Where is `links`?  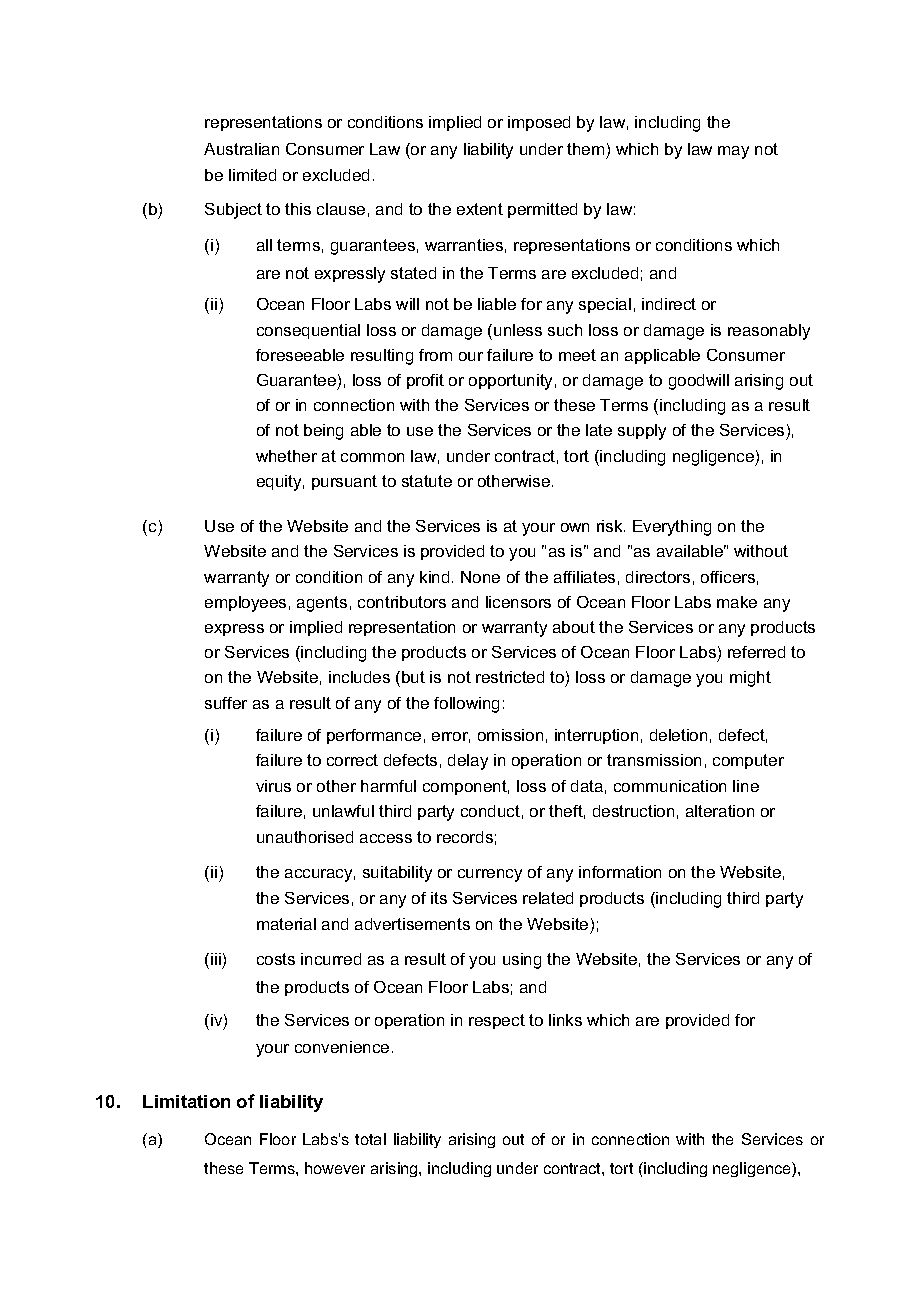
links is located at coordinates (565, 1020).
